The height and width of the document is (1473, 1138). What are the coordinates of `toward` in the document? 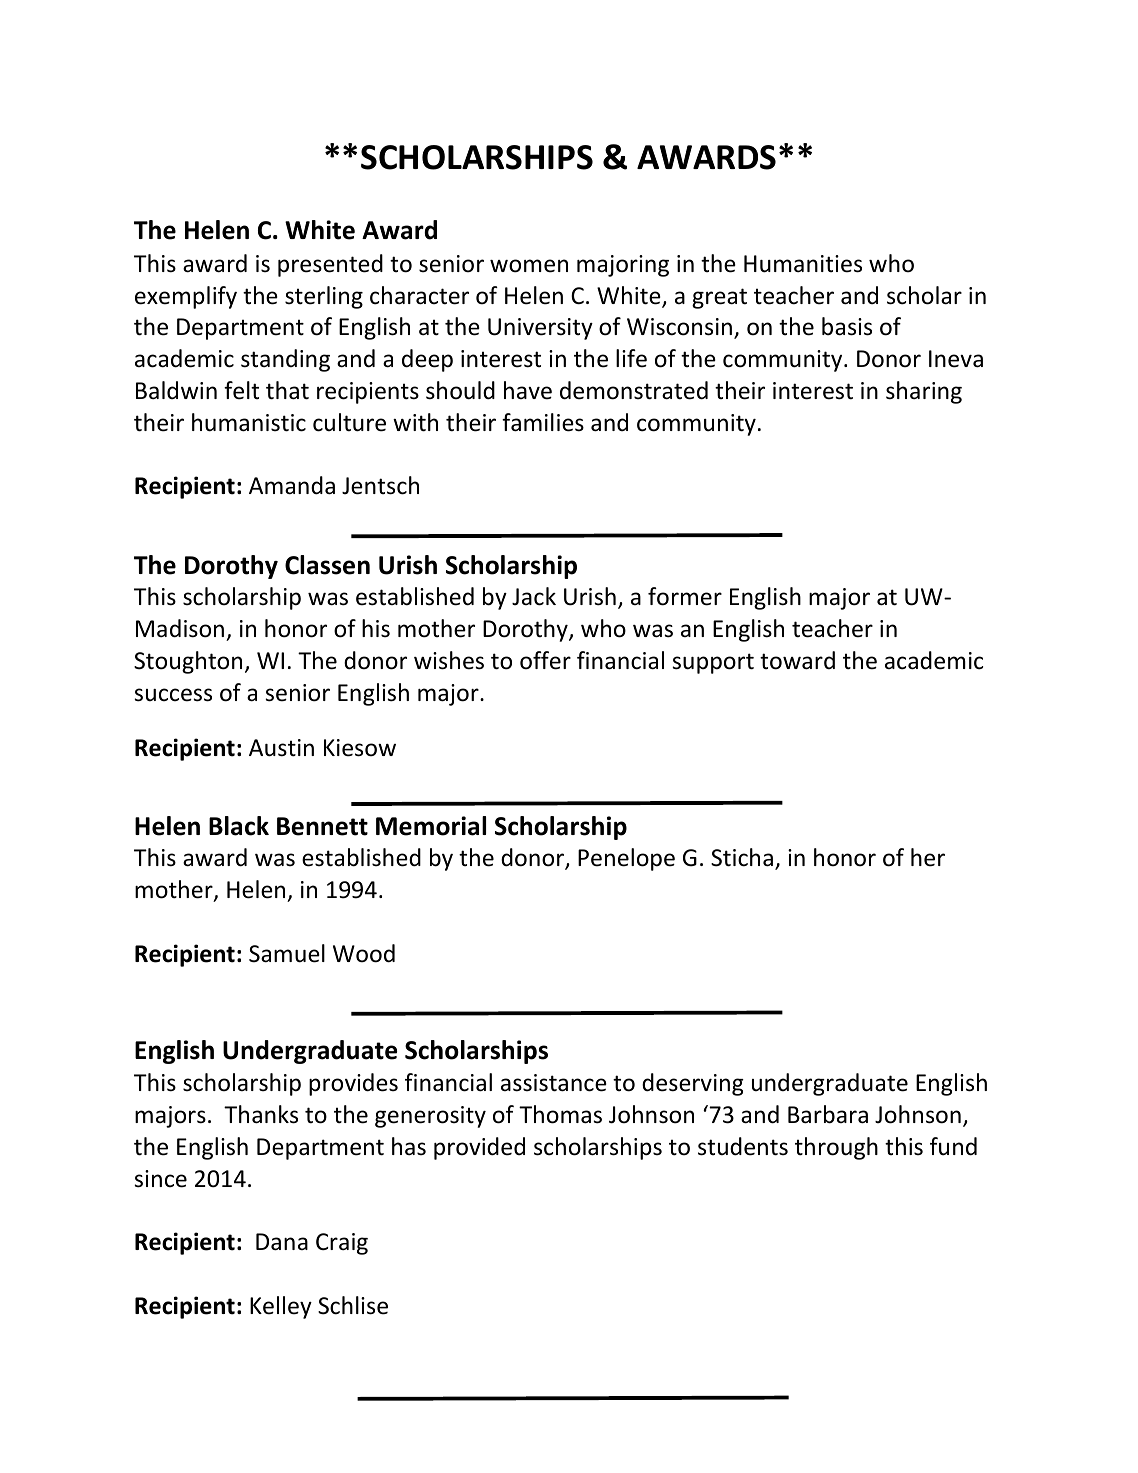 It's located at (797, 660).
